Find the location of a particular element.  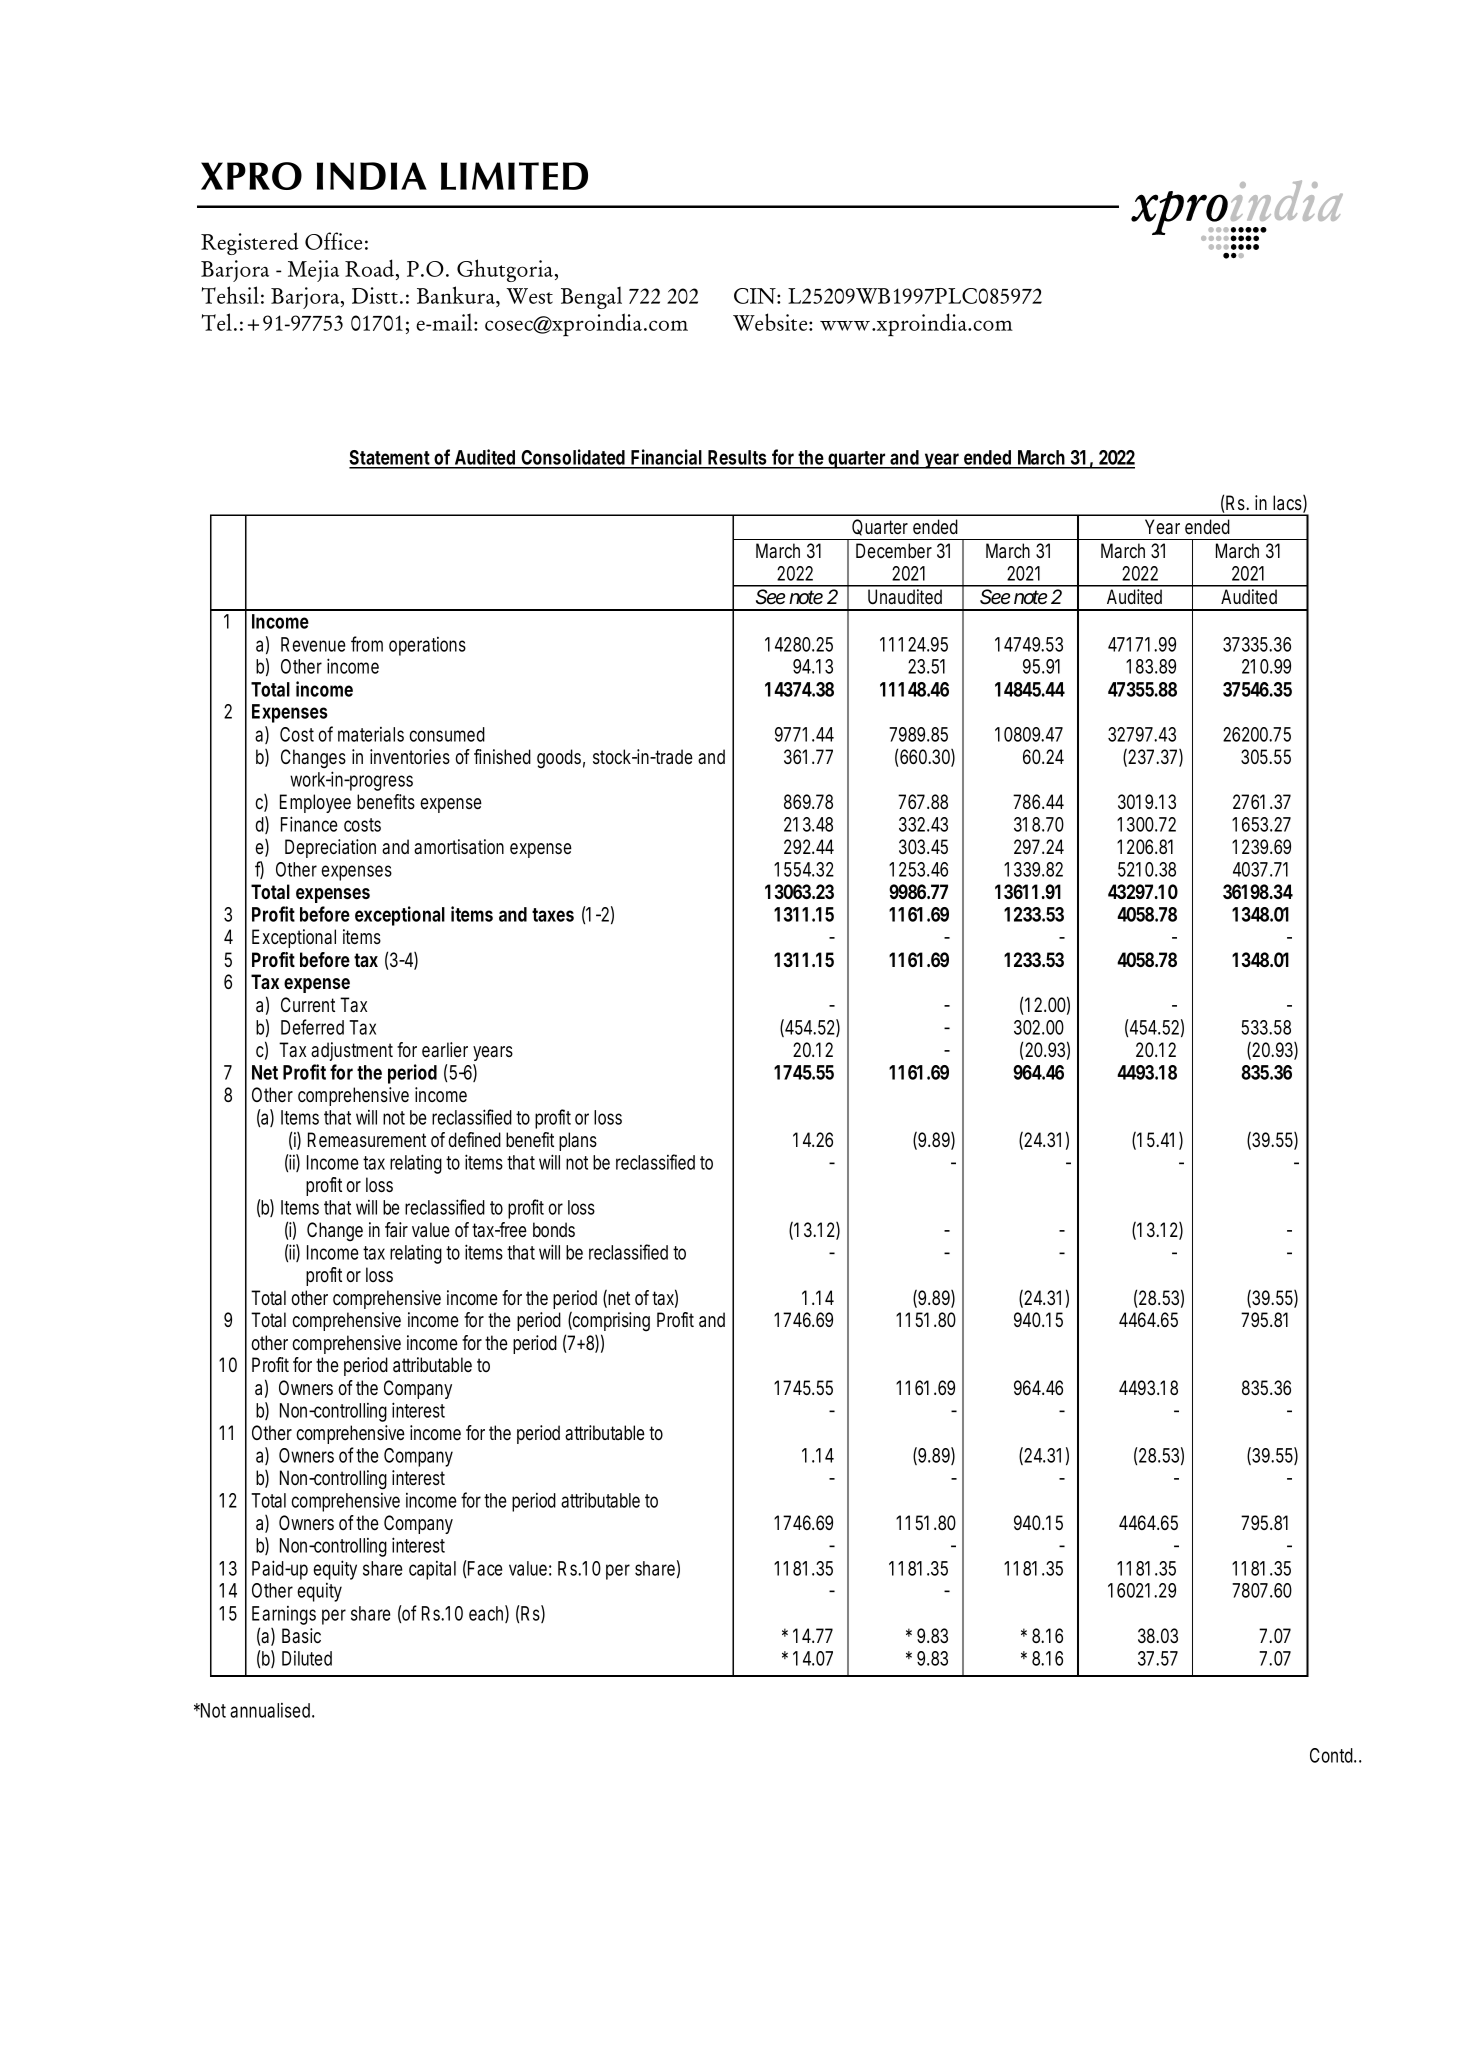

plans is located at coordinates (578, 1141).
